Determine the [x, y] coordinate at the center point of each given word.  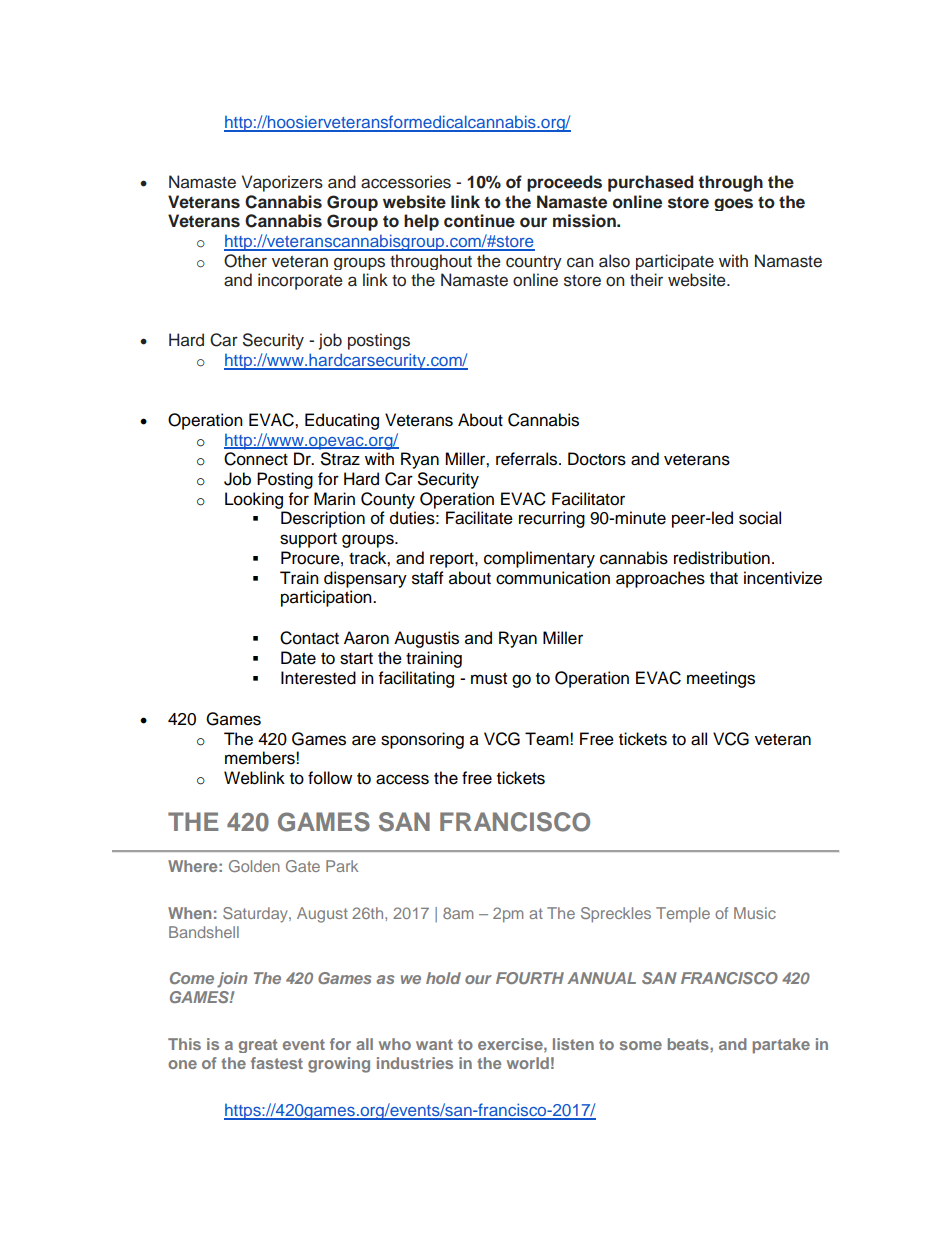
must [489, 679]
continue [479, 221]
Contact [309, 638]
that [724, 578]
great [258, 1046]
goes [733, 204]
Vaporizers [282, 183]
